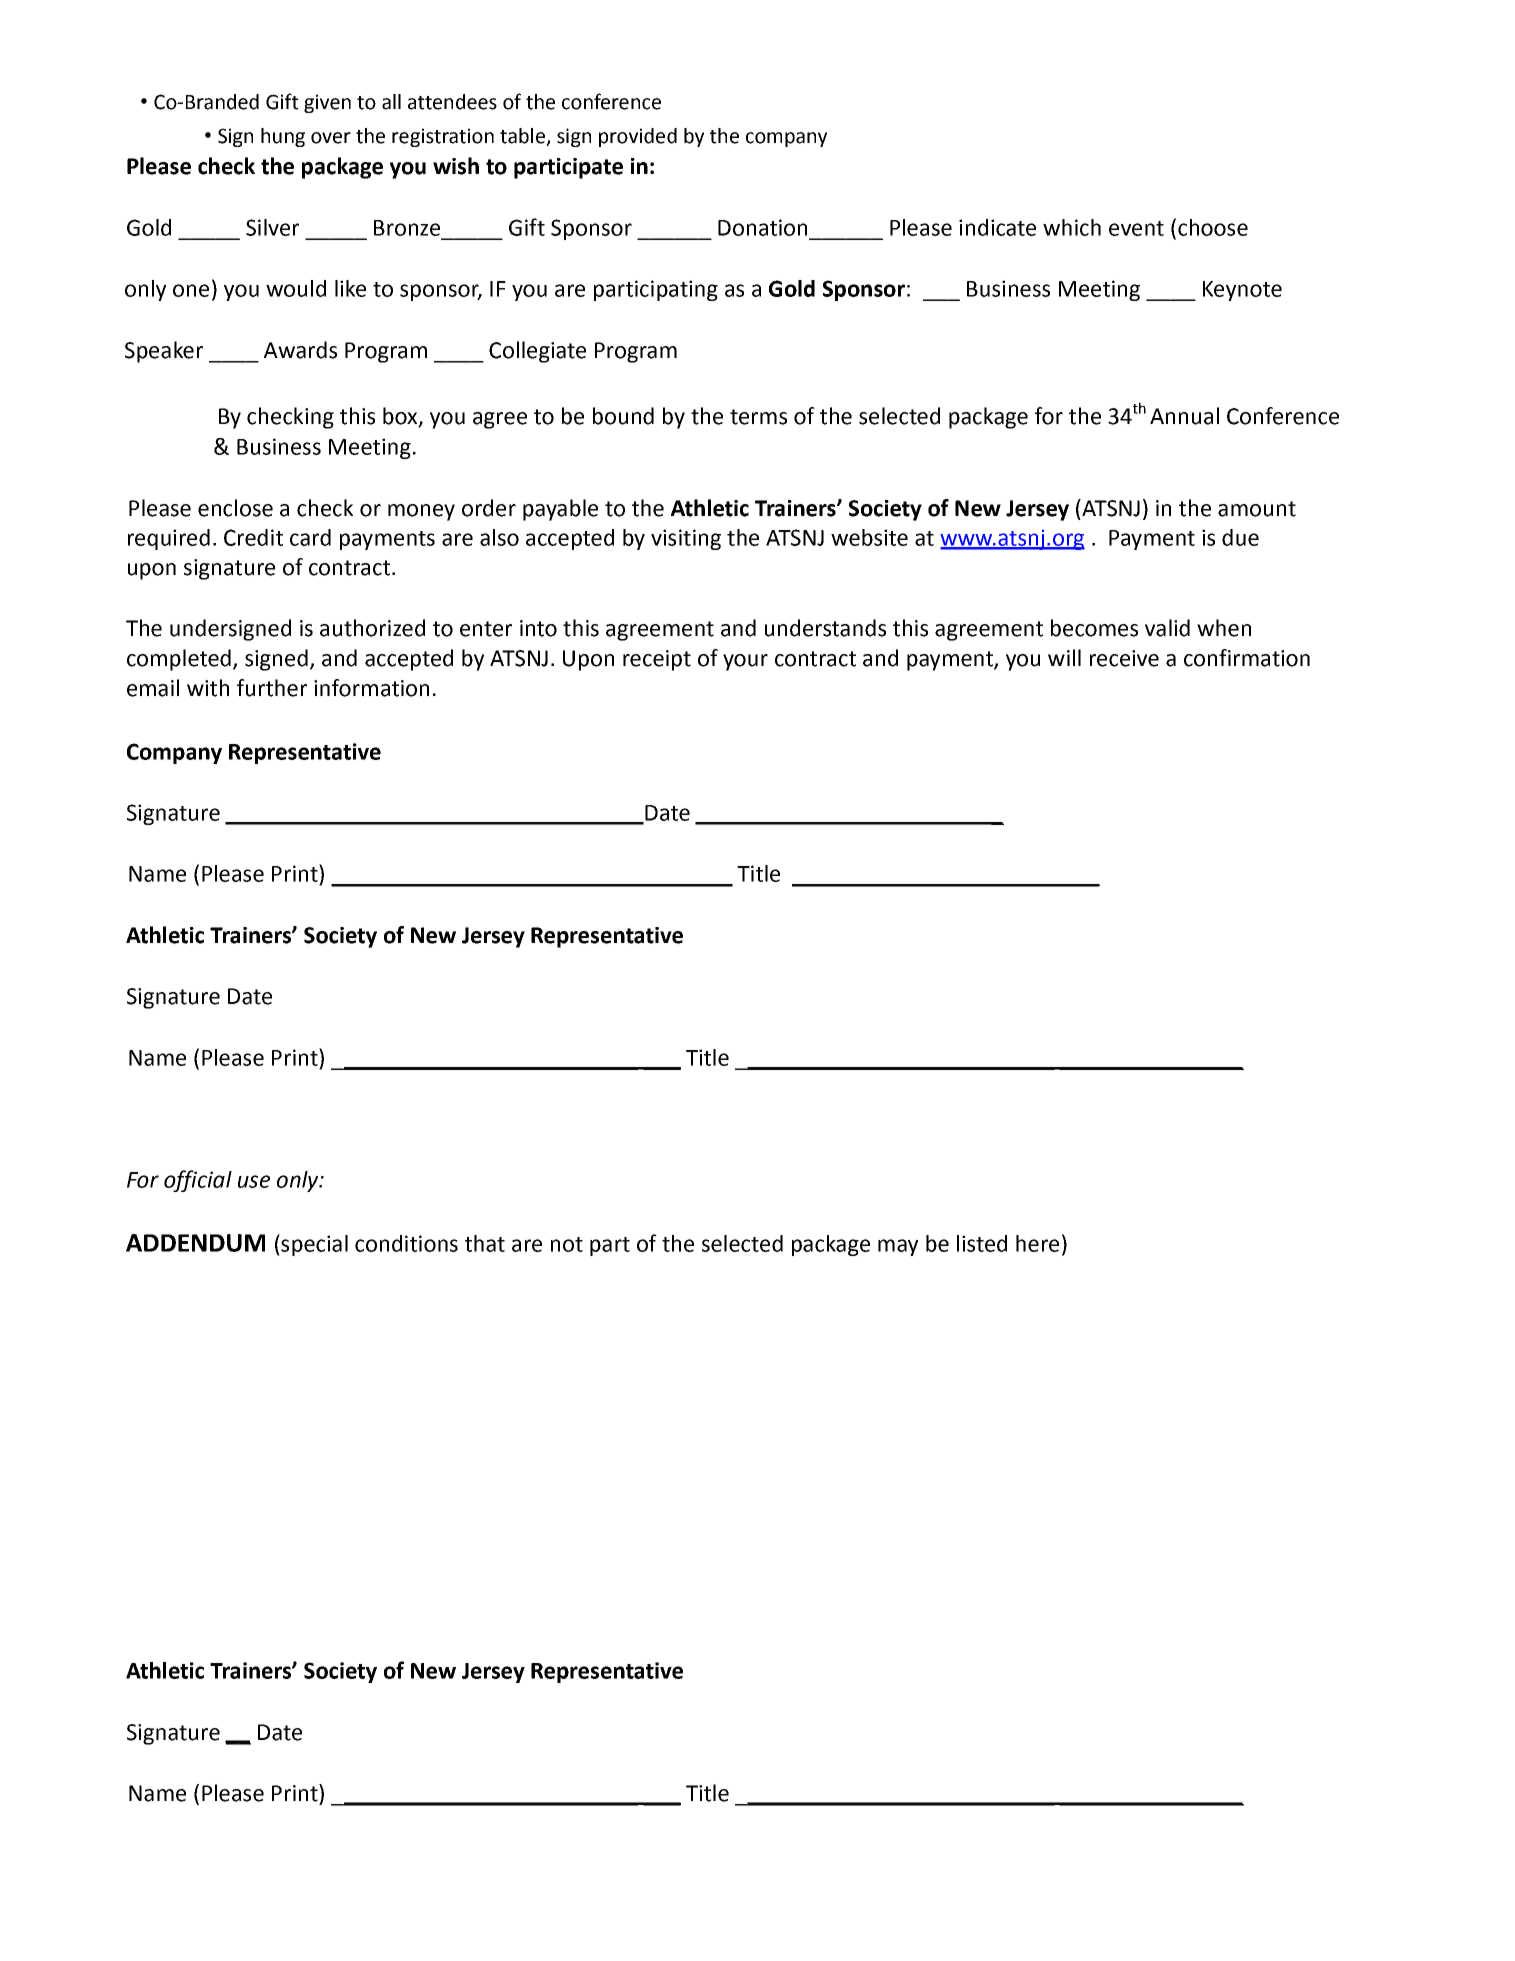  What do you see at coordinates (1136, 228) in the screenshot?
I see `event` at bounding box center [1136, 228].
